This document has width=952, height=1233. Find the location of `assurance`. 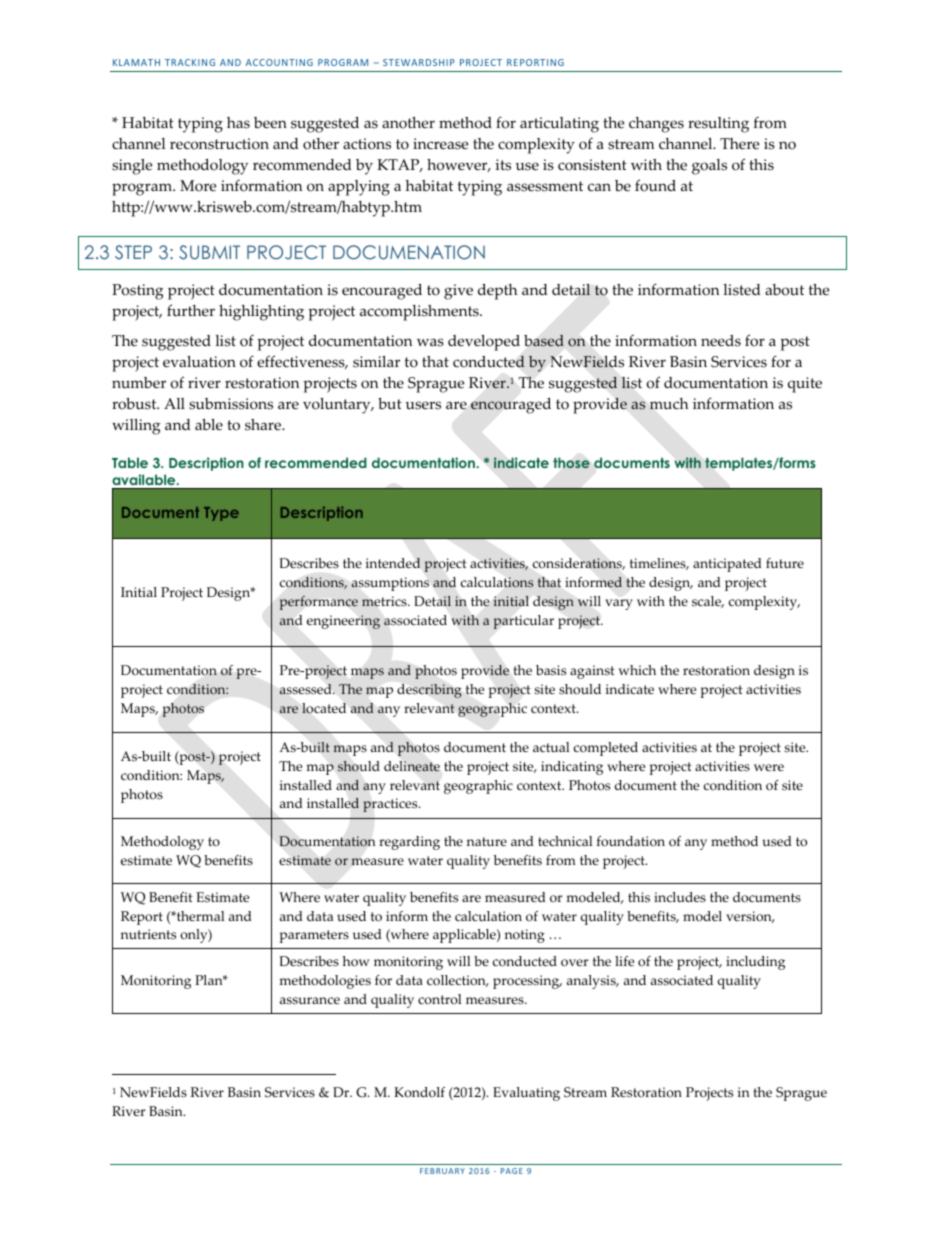

assurance is located at coordinates (310, 1001).
